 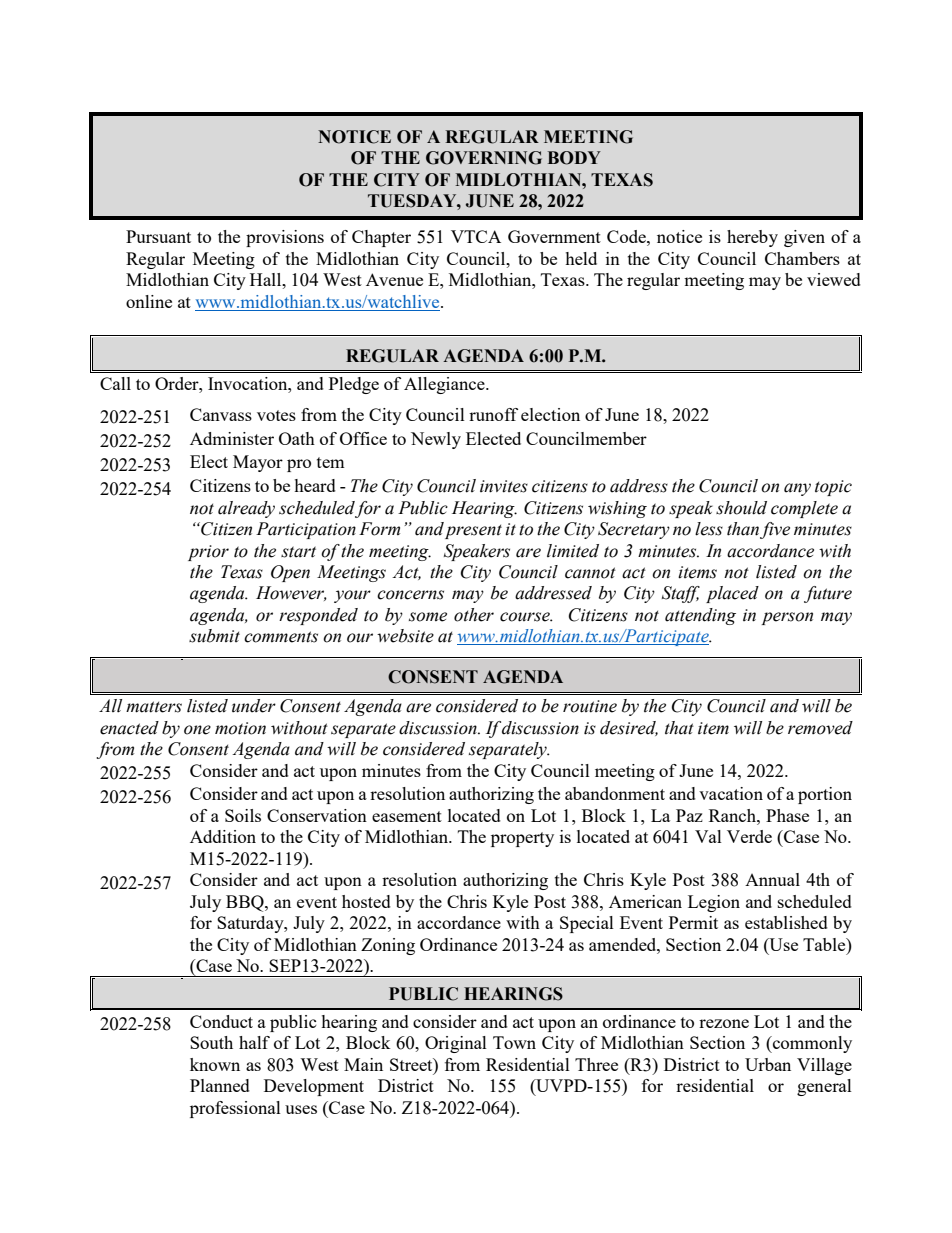 What do you see at coordinates (214, 636) in the screenshot?
I see `submit` at bounding box center [214, 636].
